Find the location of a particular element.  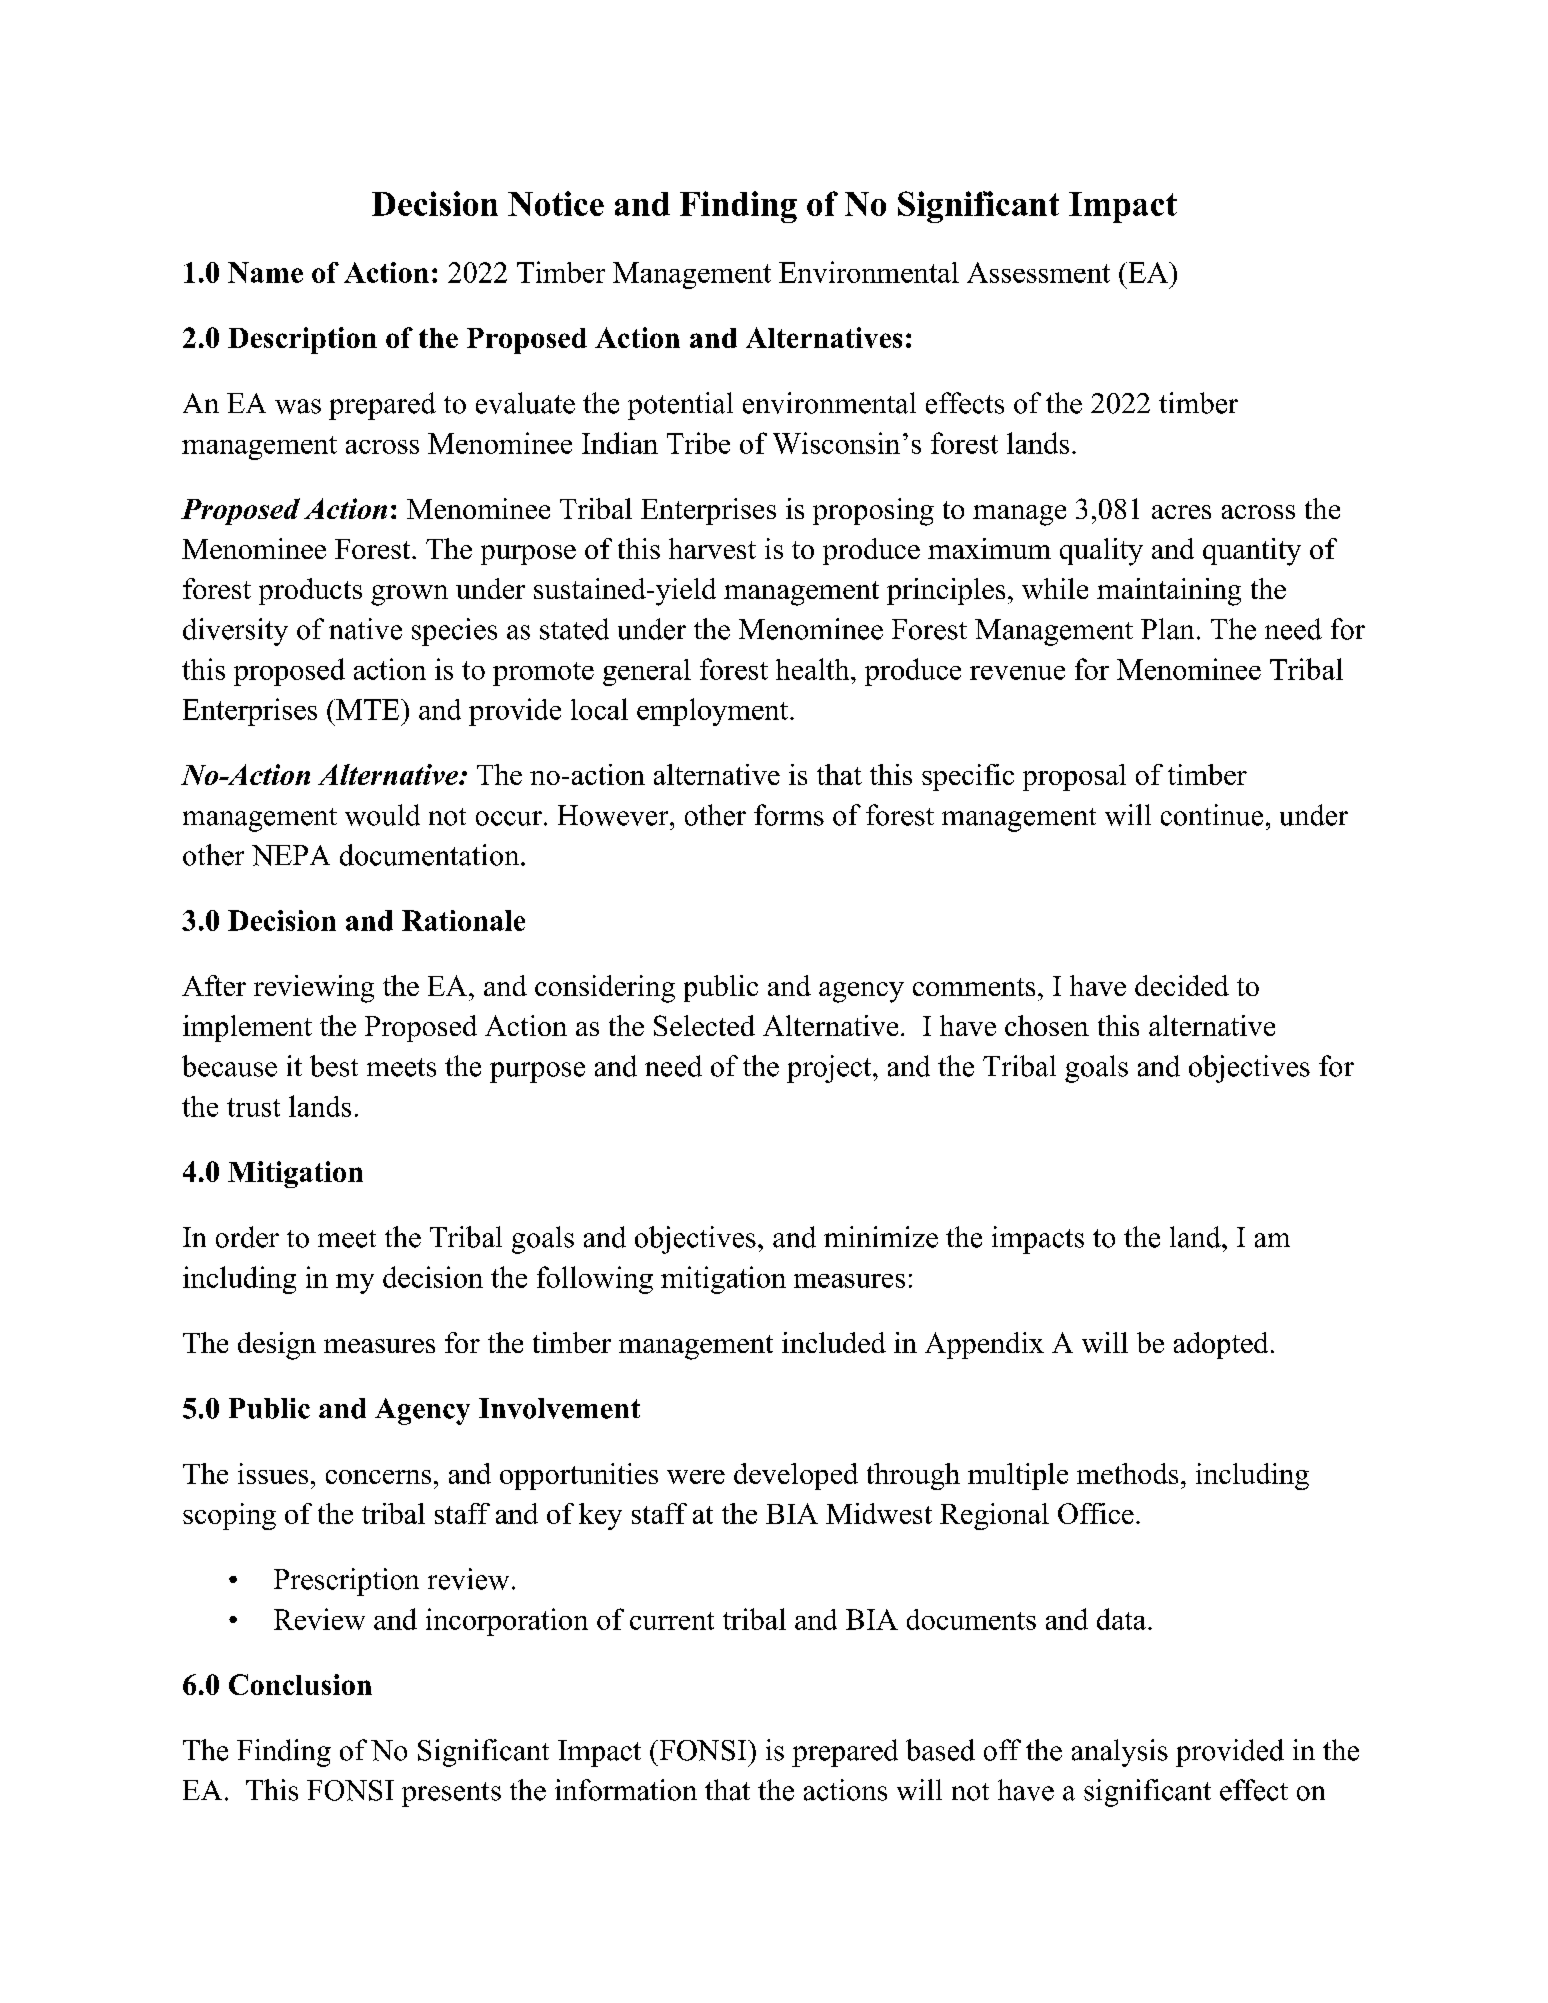

adopted is located at coordinates (1221, 1345).
